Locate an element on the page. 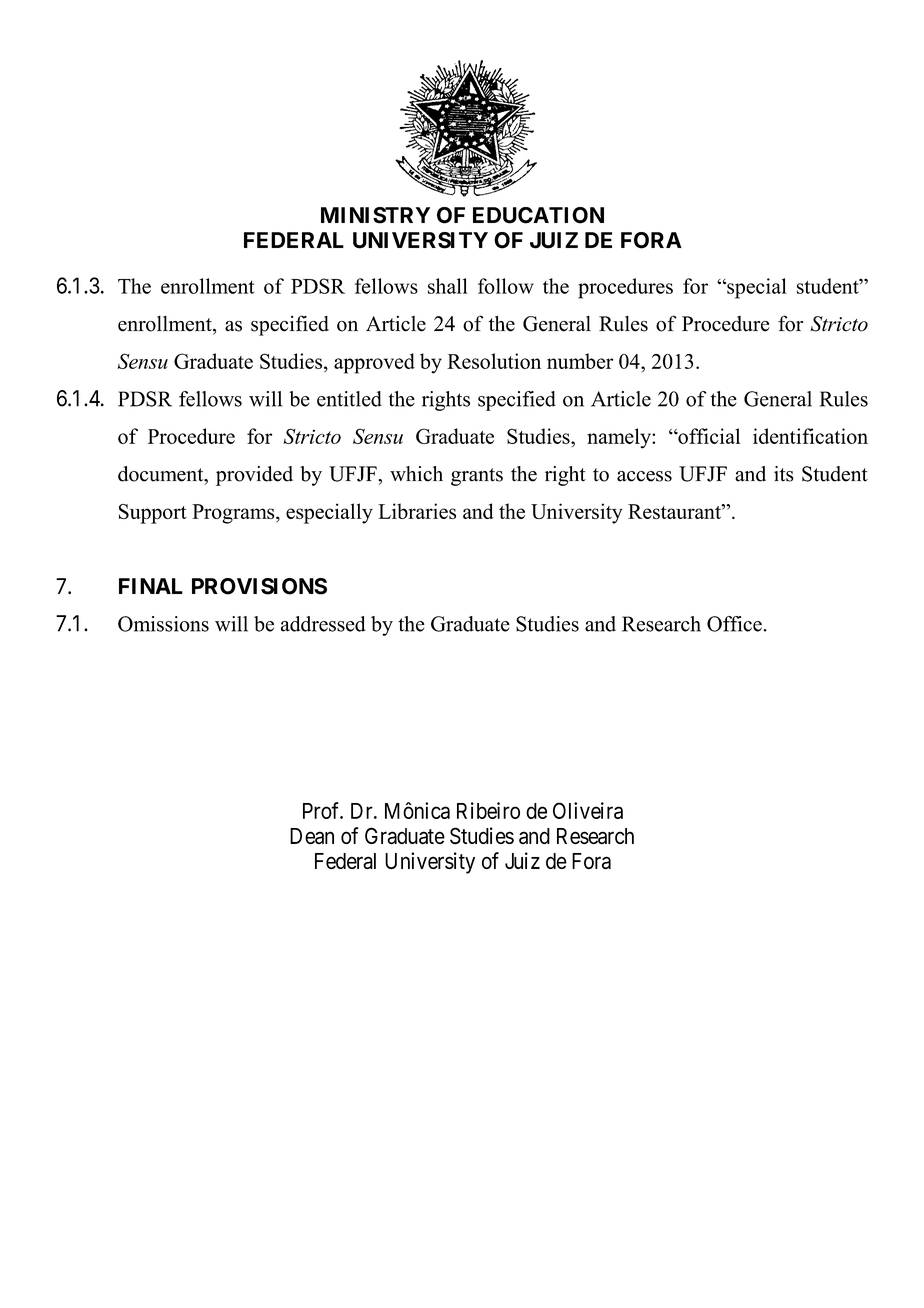 Image resolution: width=924 pixels, height=1308 pixels. approved is located at coordinates (374, 363).
